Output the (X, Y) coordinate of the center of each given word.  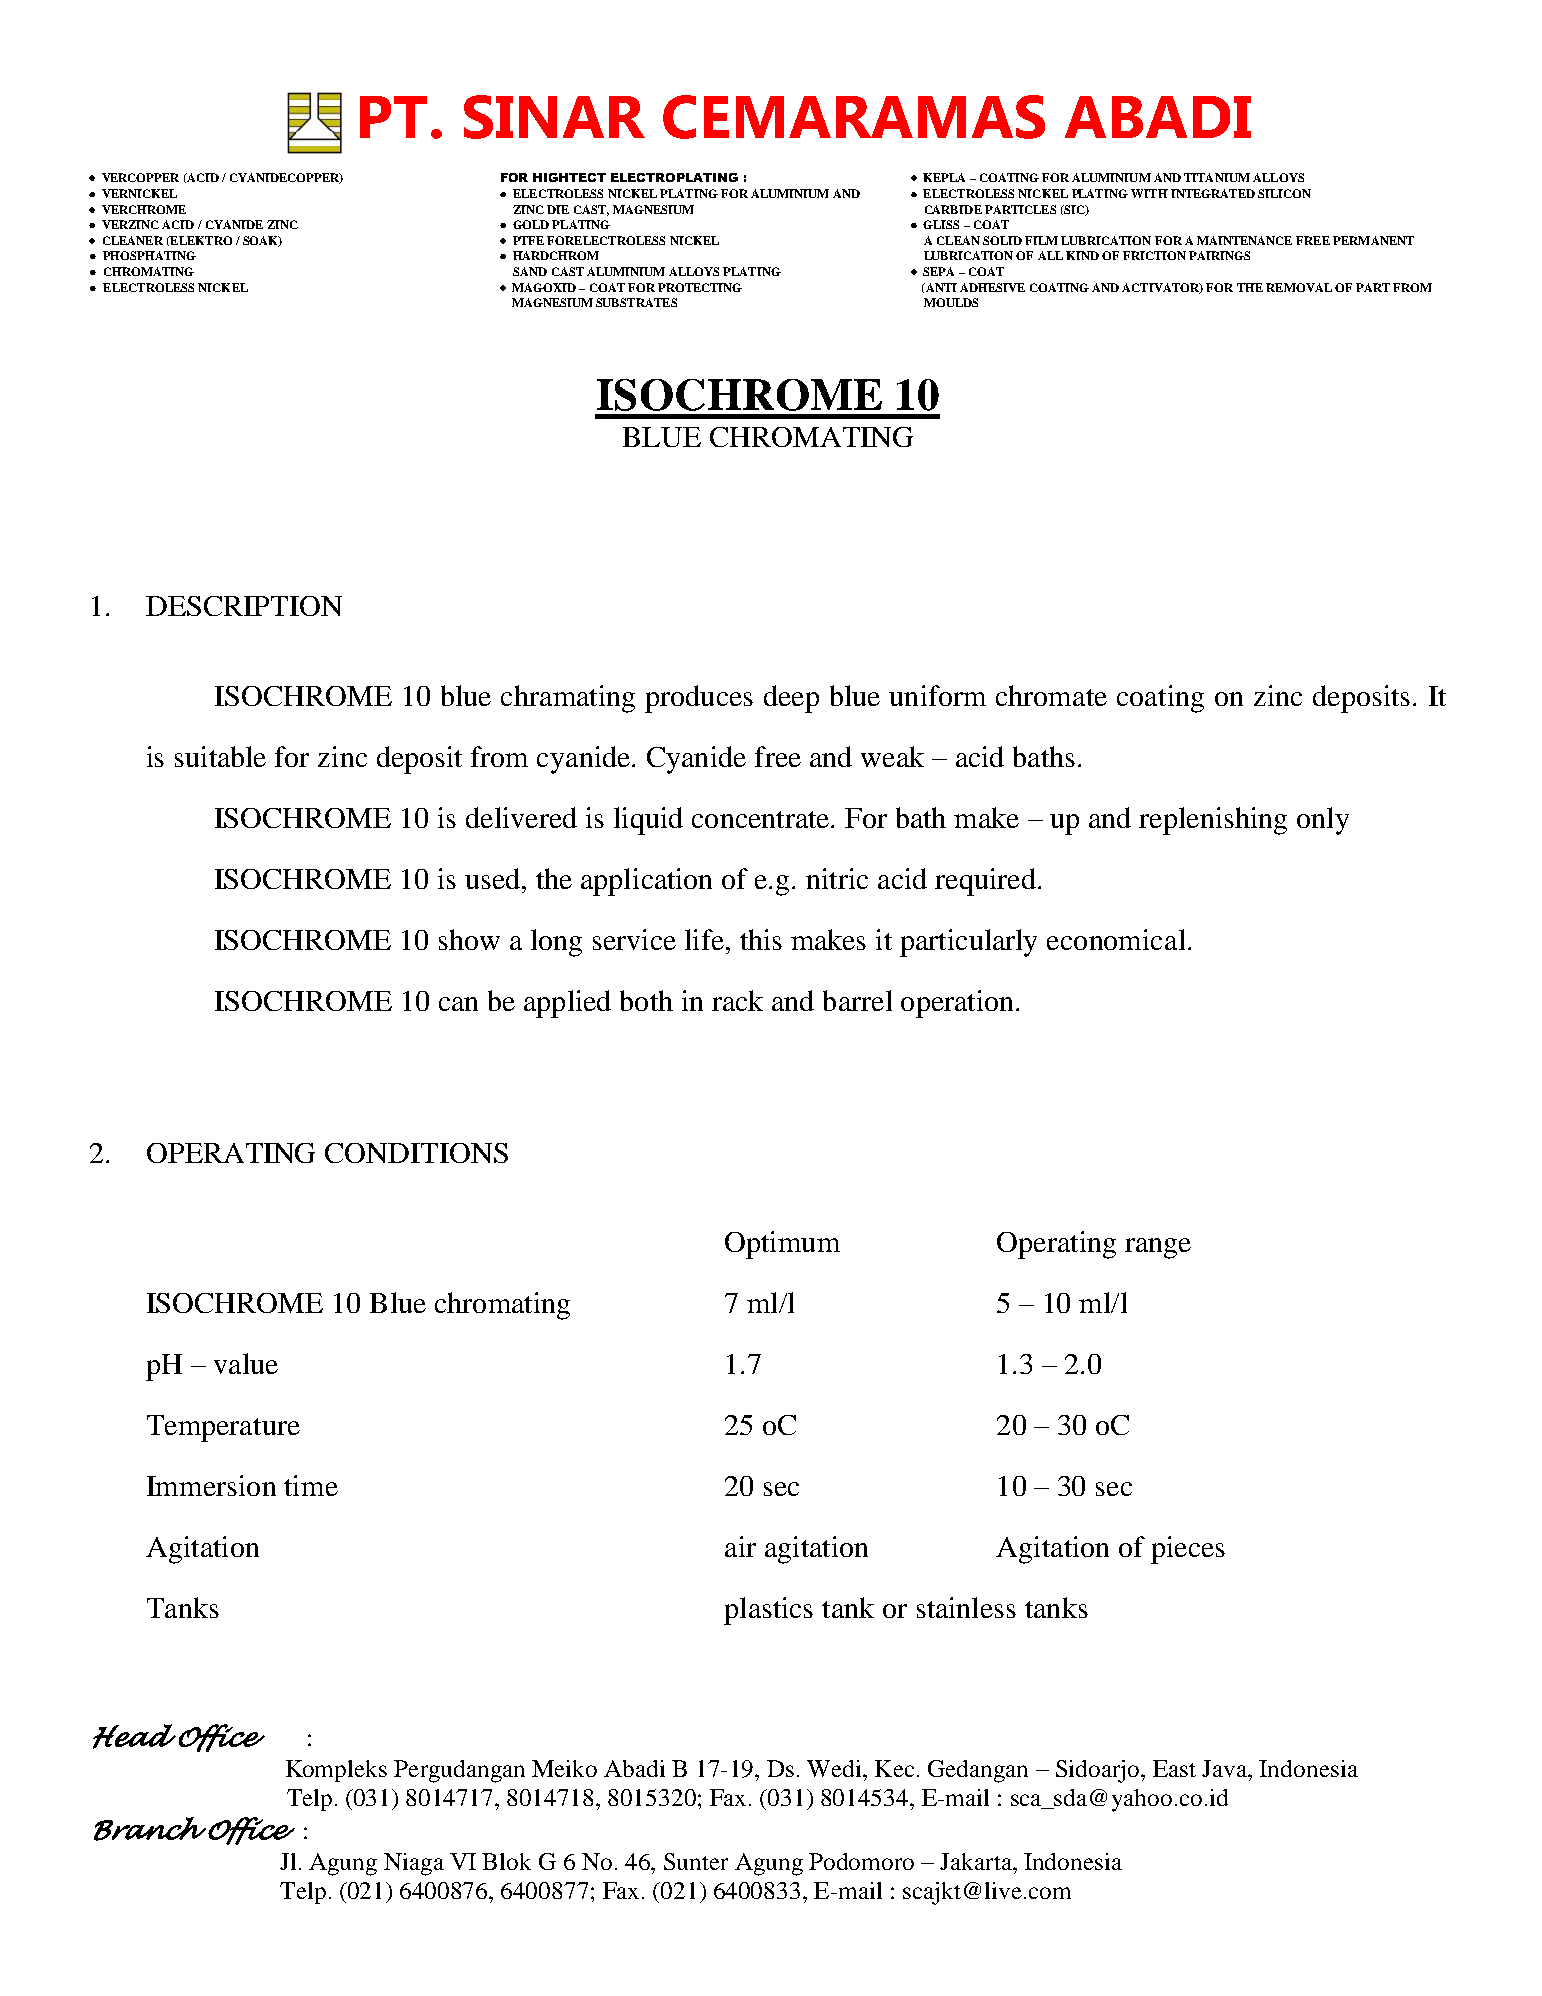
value (246, 1363)
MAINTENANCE (1244, 240)
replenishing (1213, 821)
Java (1226, 1768)
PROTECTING (700, 287)
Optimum (782, 1245)
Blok (506, 1861)
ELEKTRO (200, 241)
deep (791, 699)
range (1158, 1248)
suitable (220, 756)
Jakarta (977, 1861)
